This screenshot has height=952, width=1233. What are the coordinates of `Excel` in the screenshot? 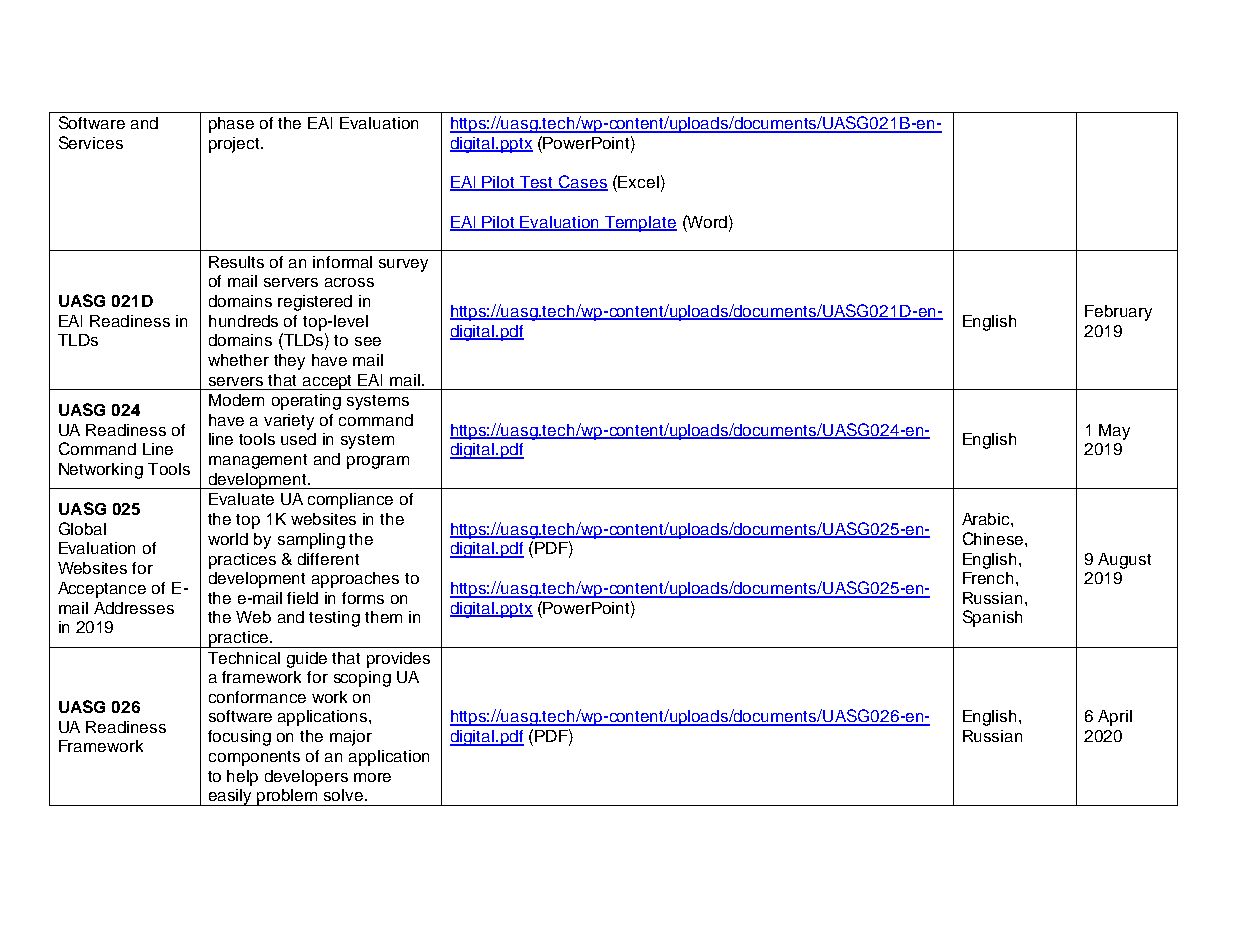 It's located at (638, 182).
